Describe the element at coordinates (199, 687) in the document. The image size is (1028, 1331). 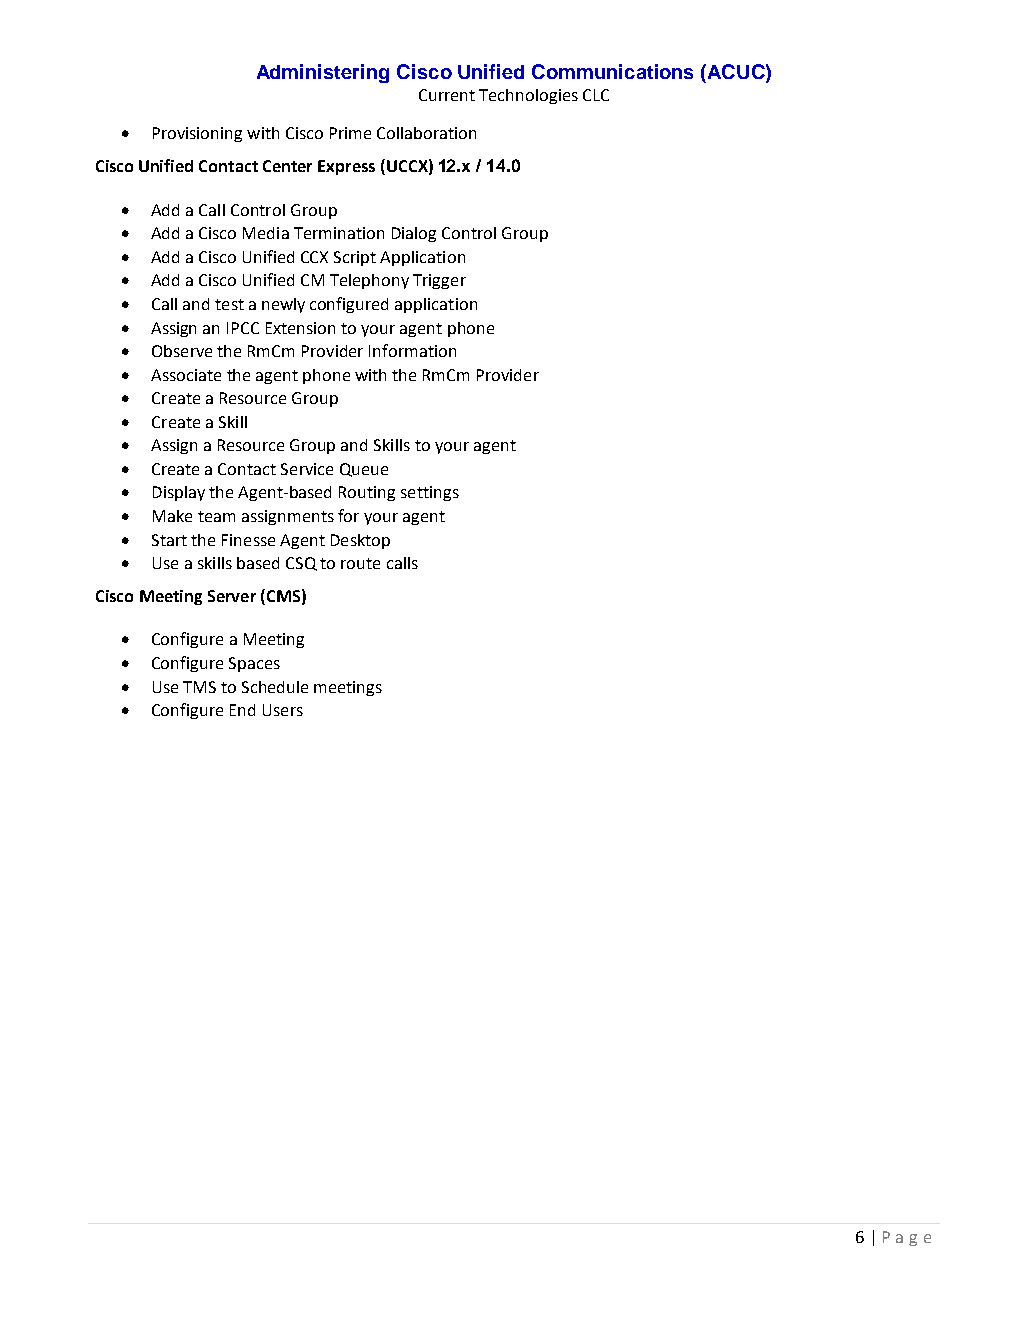
I see `TMS` at that location.
